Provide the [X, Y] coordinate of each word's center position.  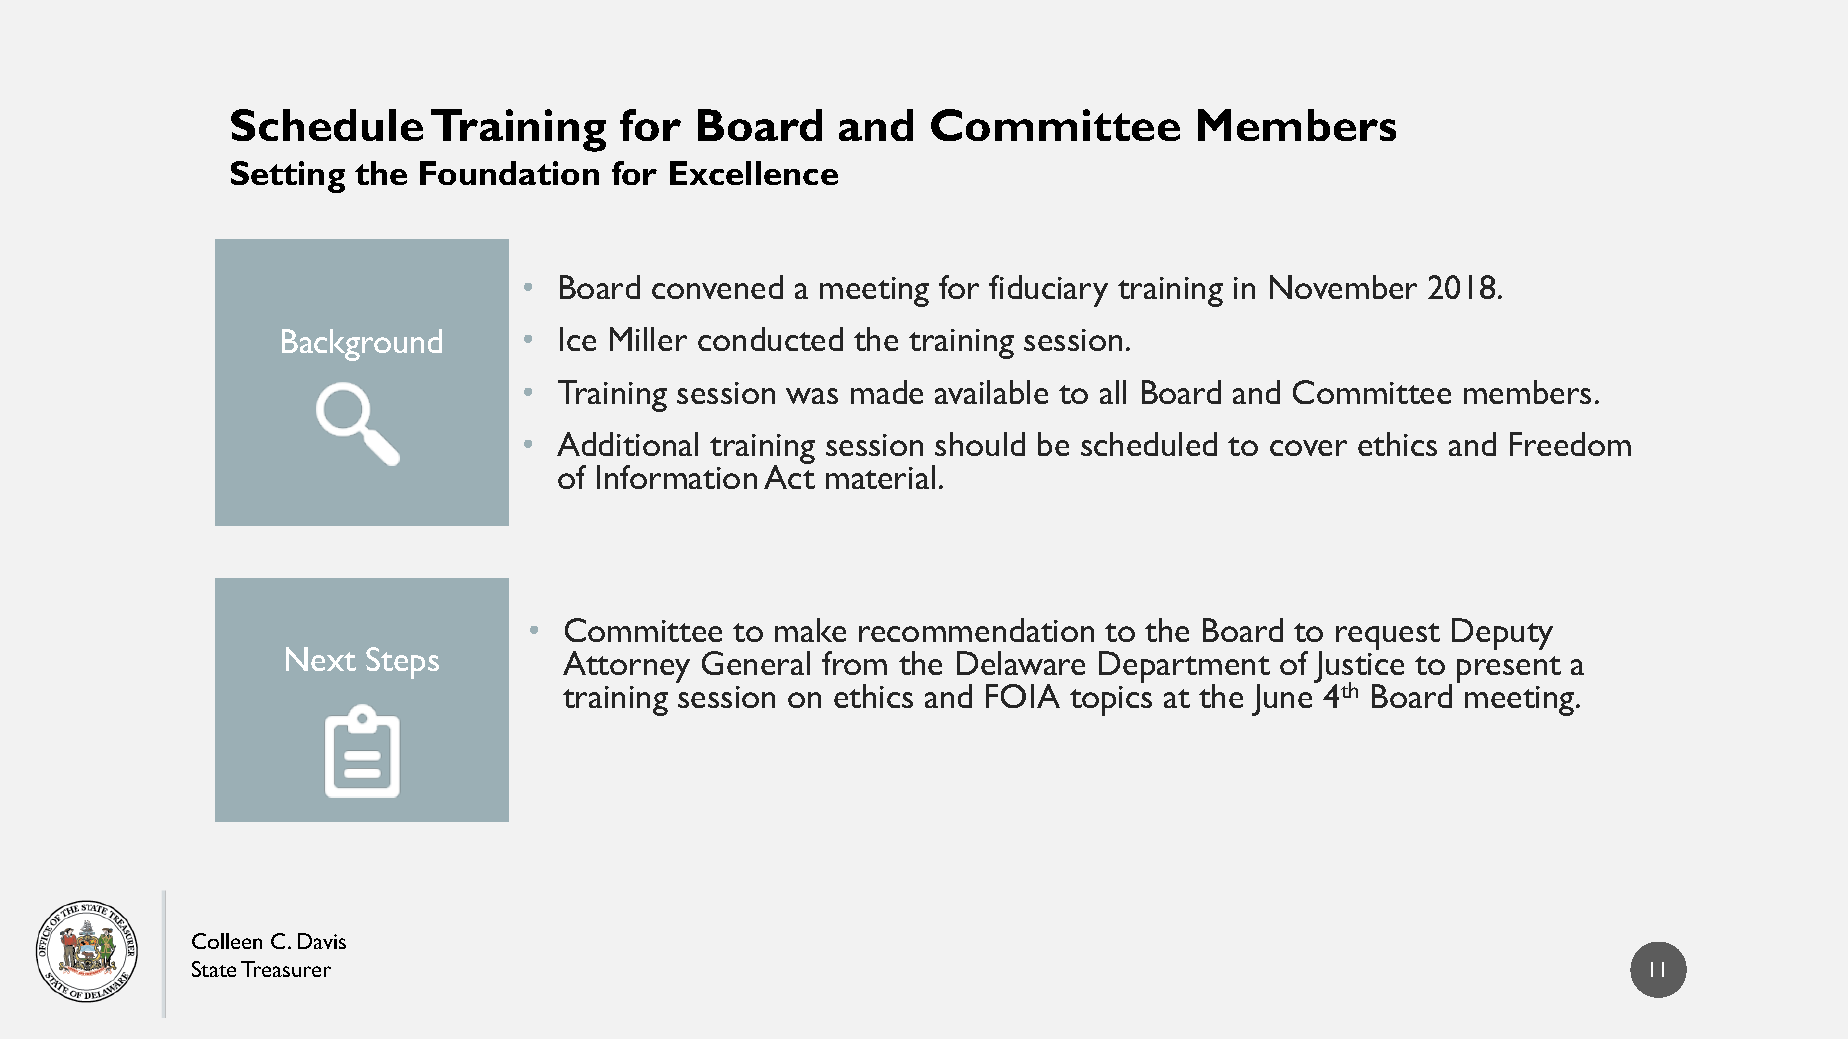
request [1388, 636]
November [1343, 287]
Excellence [754, 173]
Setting [288, 177]
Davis [322, 941]
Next [321, 659]
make [810, 630]
